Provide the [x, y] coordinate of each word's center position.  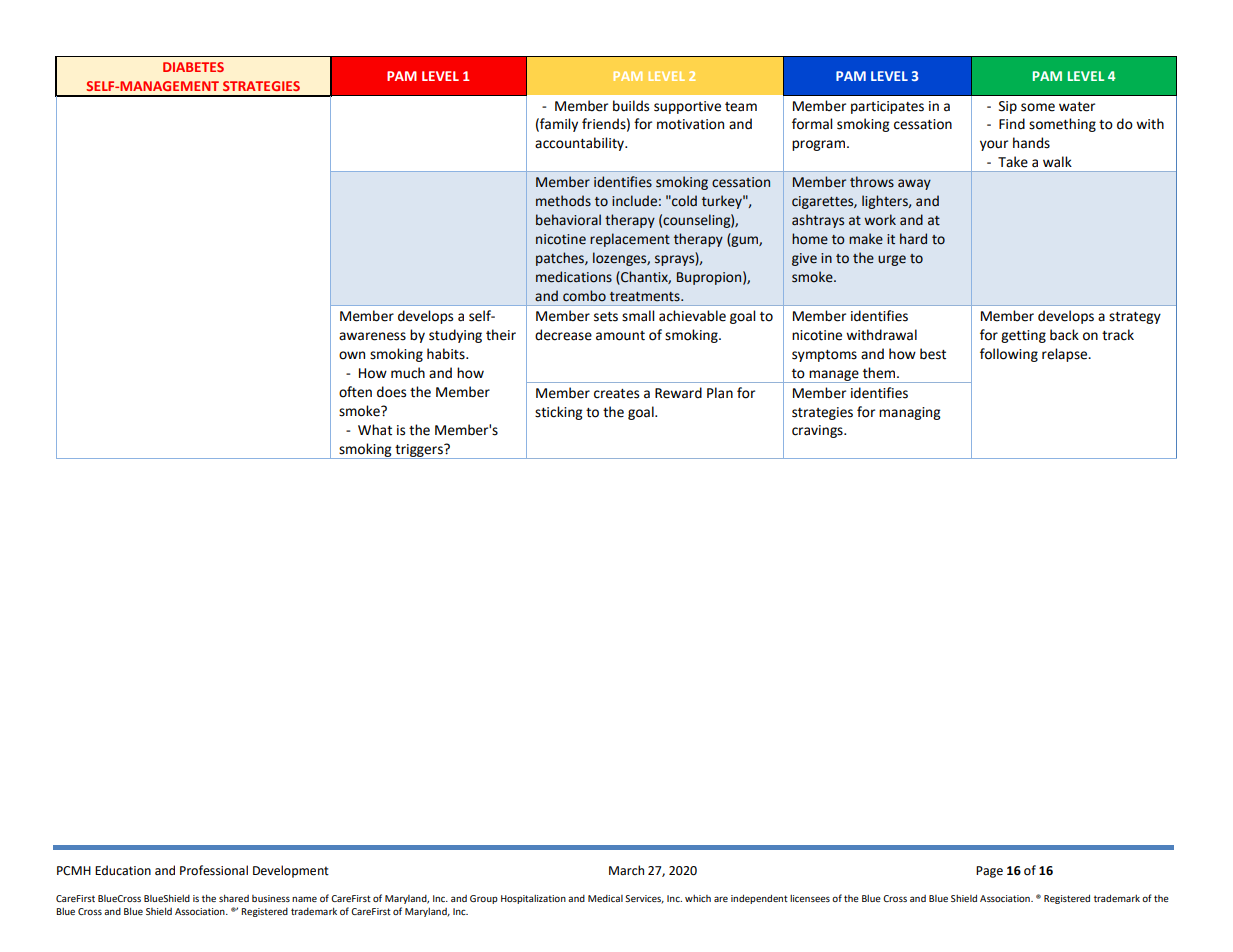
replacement [630, 240]
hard [913, 239]
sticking [559, 413]
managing [910, 413]
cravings [818, 431]
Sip [1008, 107]
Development [291, 871]
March [626, 870]
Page [989, 872]
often [355, 392]
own [352, 355]
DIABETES [193, 67]
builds [631, 106]
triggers [419, 451]
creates [616, 394]
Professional [214, 870]
